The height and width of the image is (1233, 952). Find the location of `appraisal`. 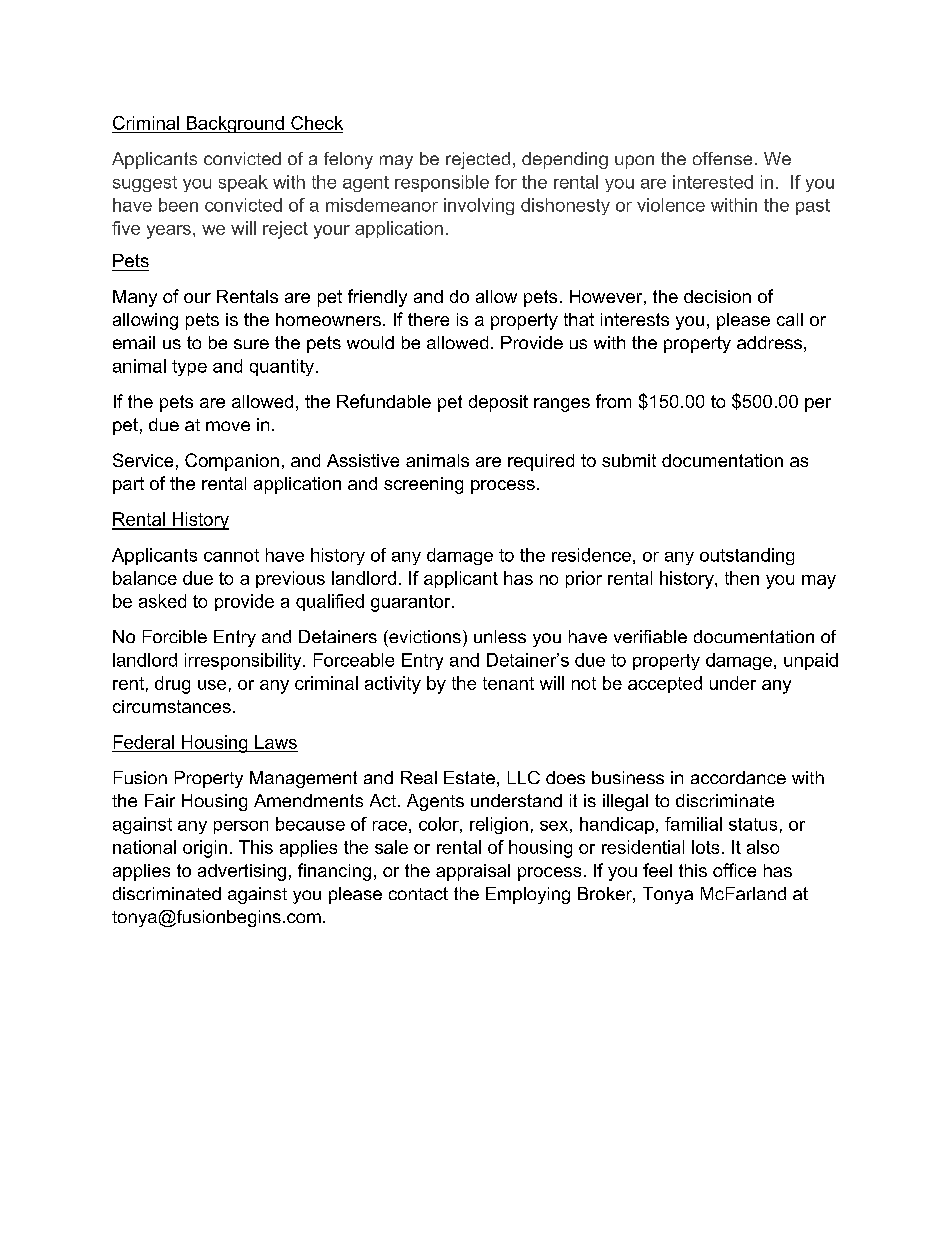

appraisal is located at coordinates (473, 872).
